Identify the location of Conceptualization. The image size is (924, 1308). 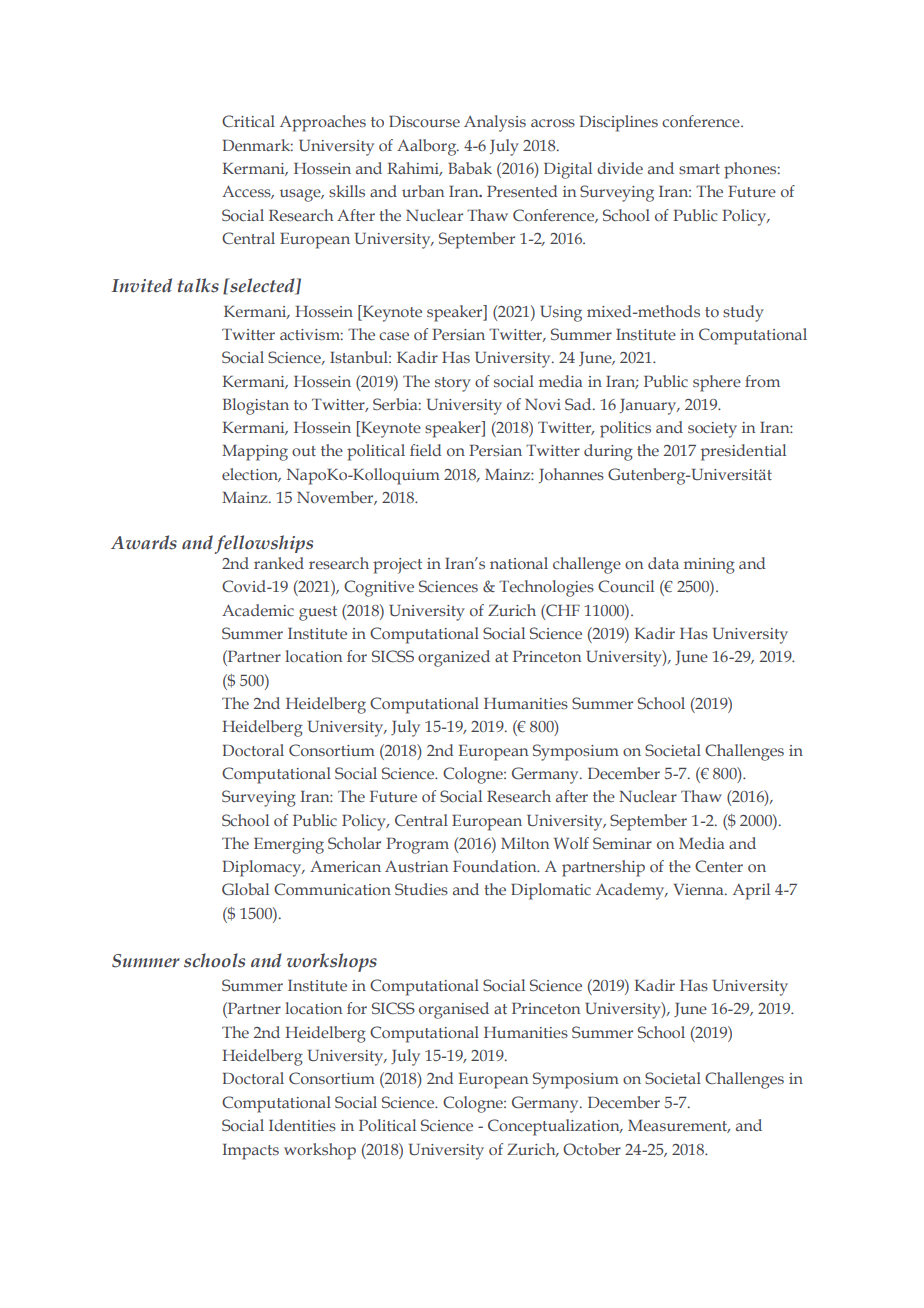
(555, 1127).
